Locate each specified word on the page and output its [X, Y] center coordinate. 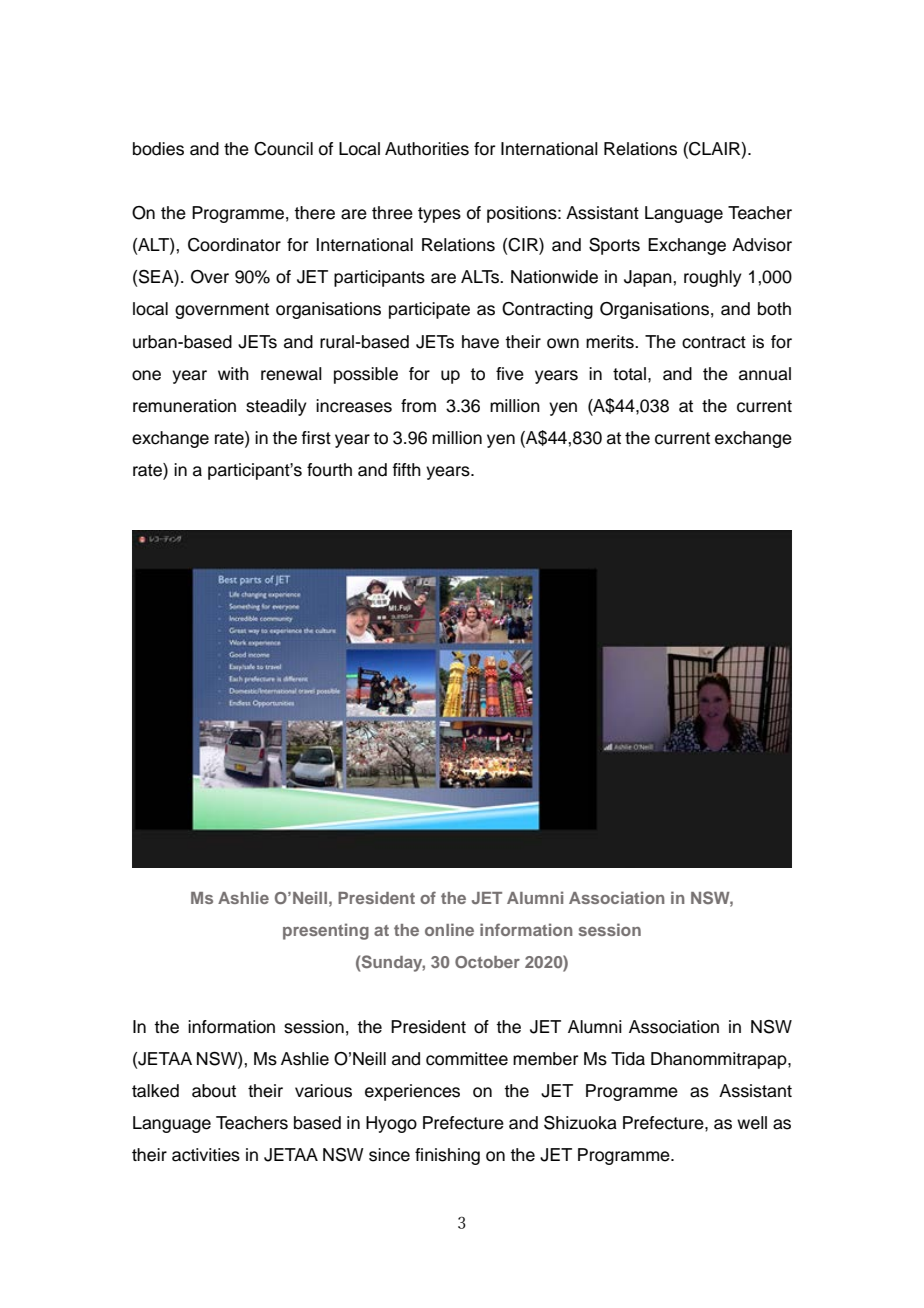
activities [206, 1155]
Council [283, 149]
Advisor [762, 245]
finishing [447, 1156]
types [439, 215]
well [752, 1123]
